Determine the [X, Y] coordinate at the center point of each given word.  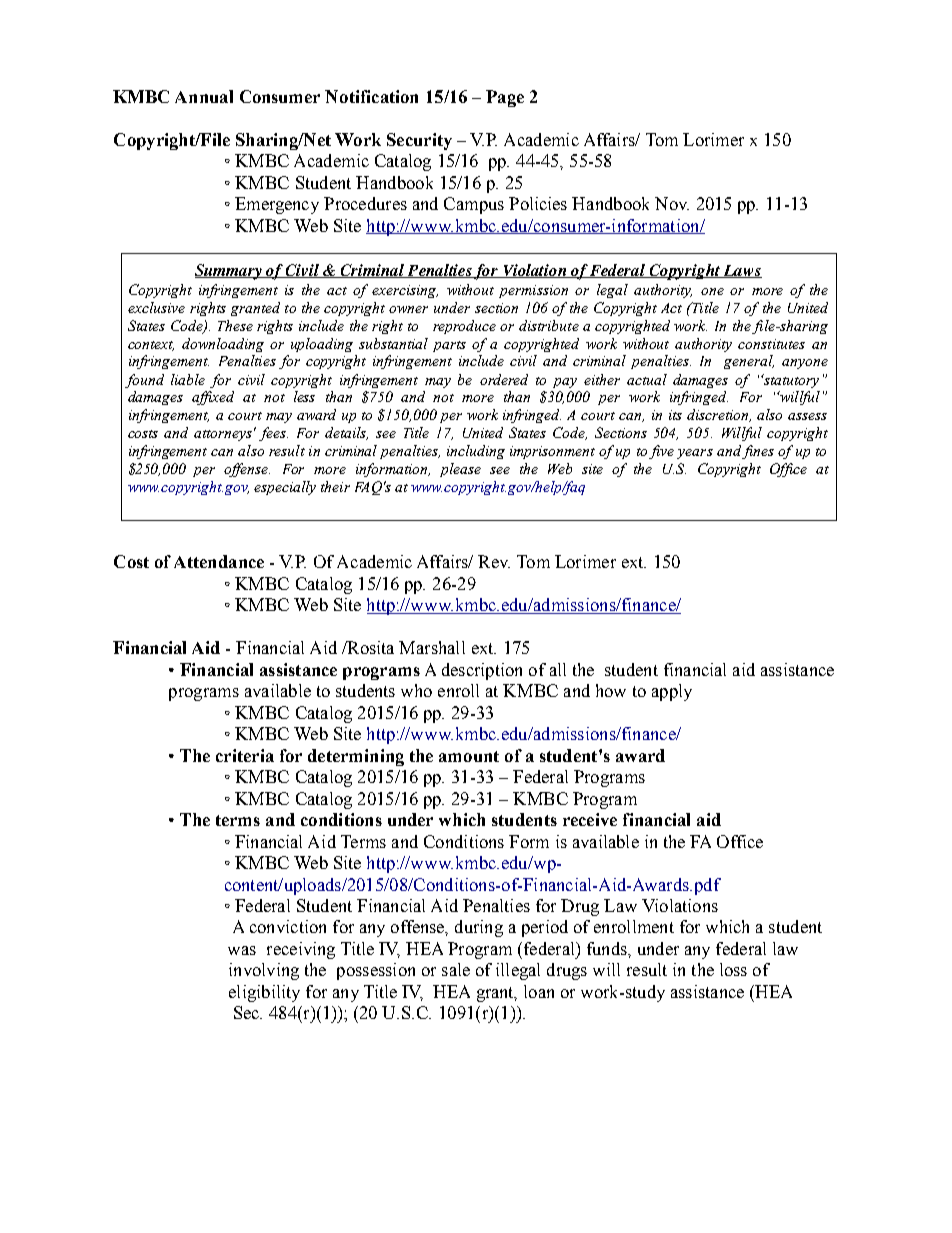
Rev [494, 561]
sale [456, 969]
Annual [204, 96]
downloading [223, 345]
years [695, 454]
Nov [672, 203]
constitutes [771, 344]
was [242, 950]
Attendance [219, 561]
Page [505, 98]
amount [469, 756]
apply [672, 692]
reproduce [464, 327]
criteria [245, 755]
